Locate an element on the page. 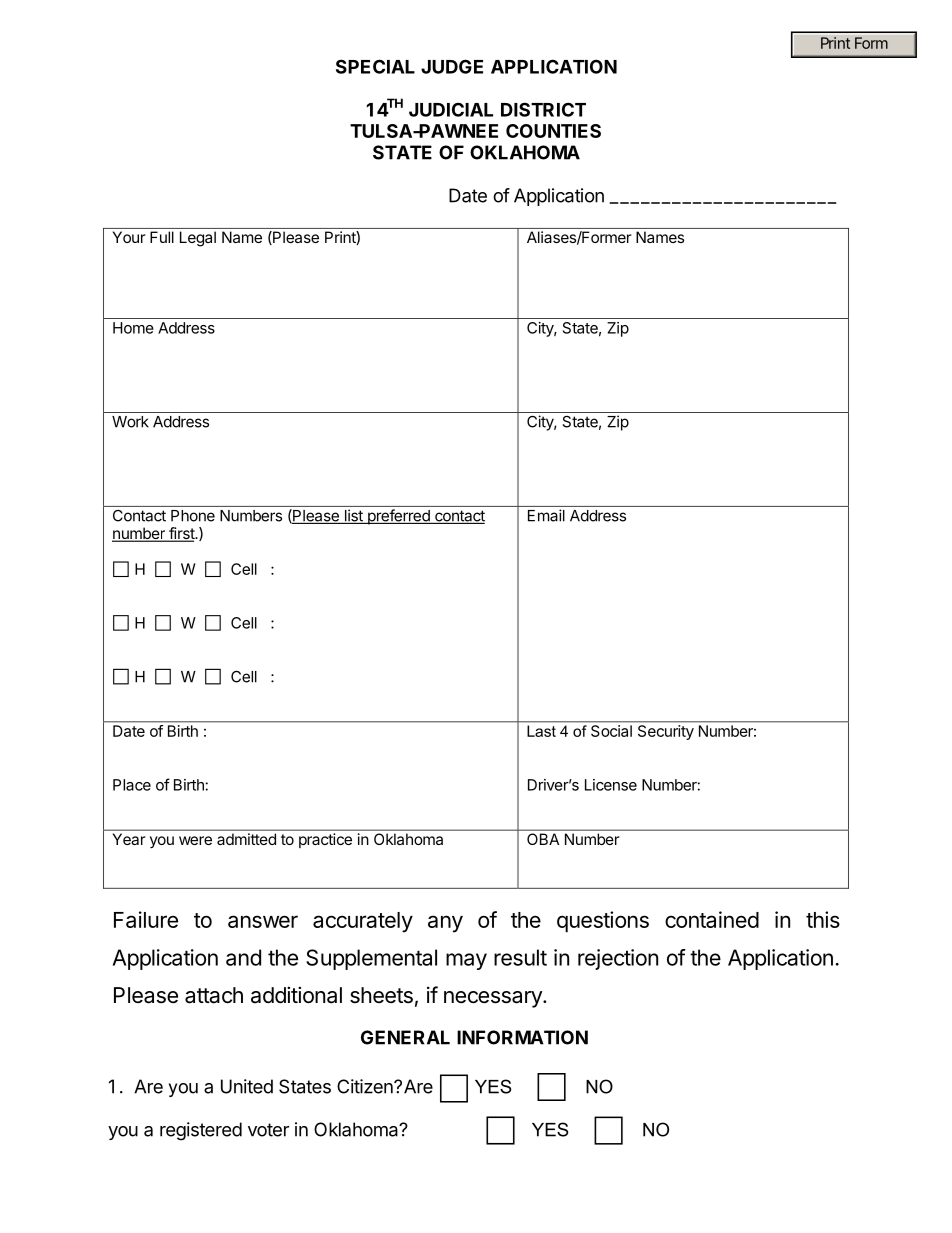 This image has width=952, height=1233. Security is located at coordinates (666, 732).
